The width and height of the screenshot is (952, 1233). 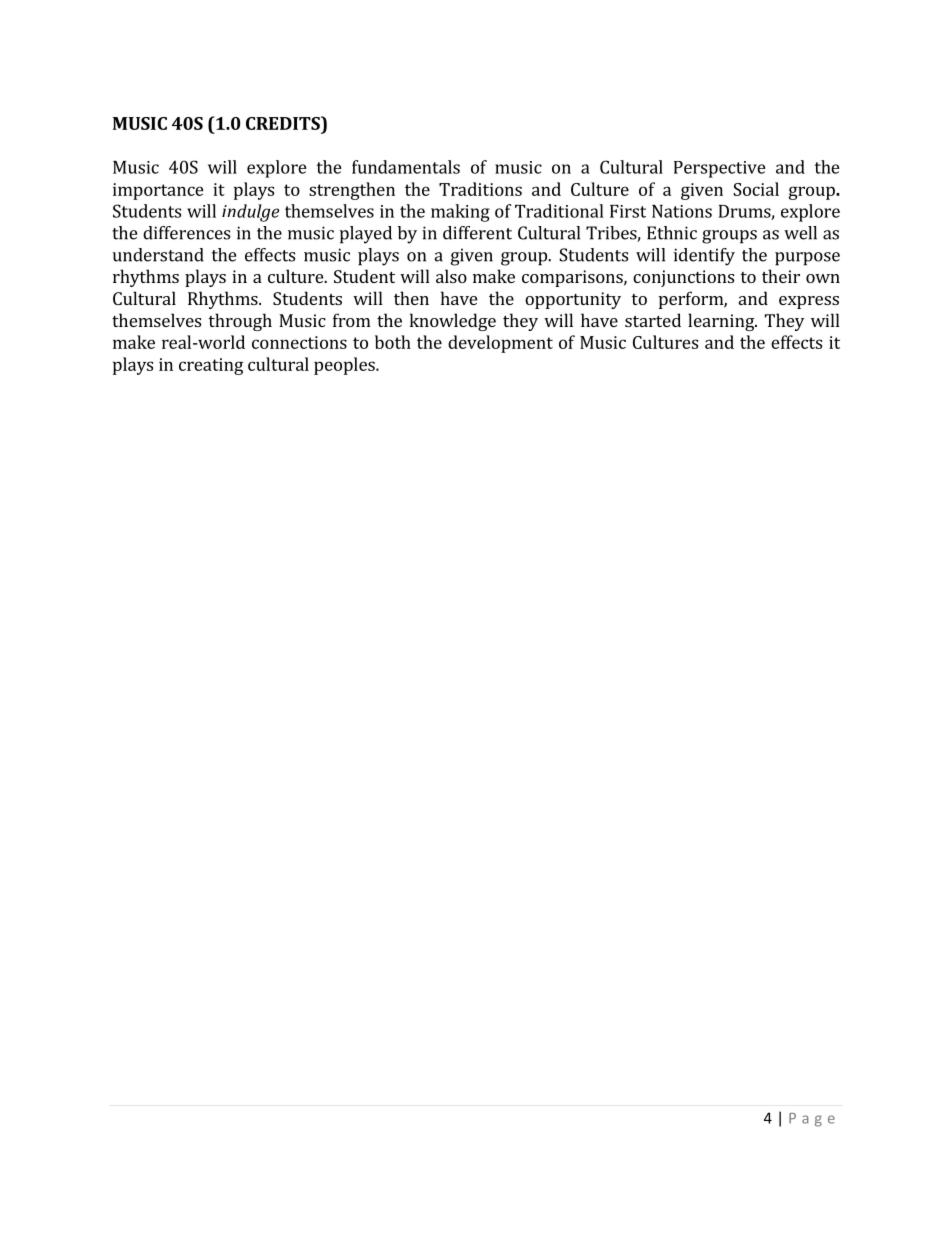 I want to click on creating, so click(x=211, y=366).
